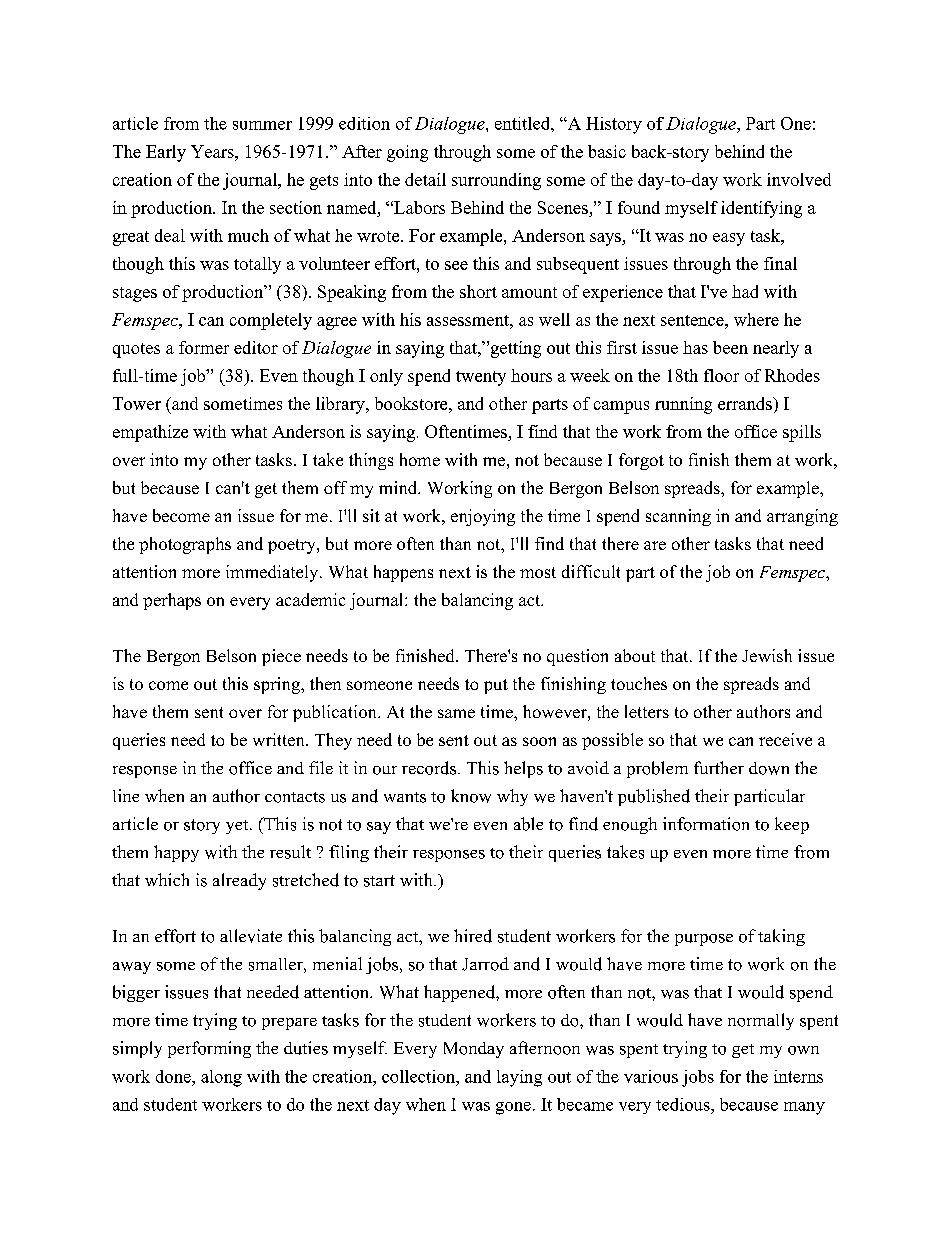 The image size is (952, 1233). Describe the element at coordinates (799, 179) in the screenshot. I see `involved` at that location.
